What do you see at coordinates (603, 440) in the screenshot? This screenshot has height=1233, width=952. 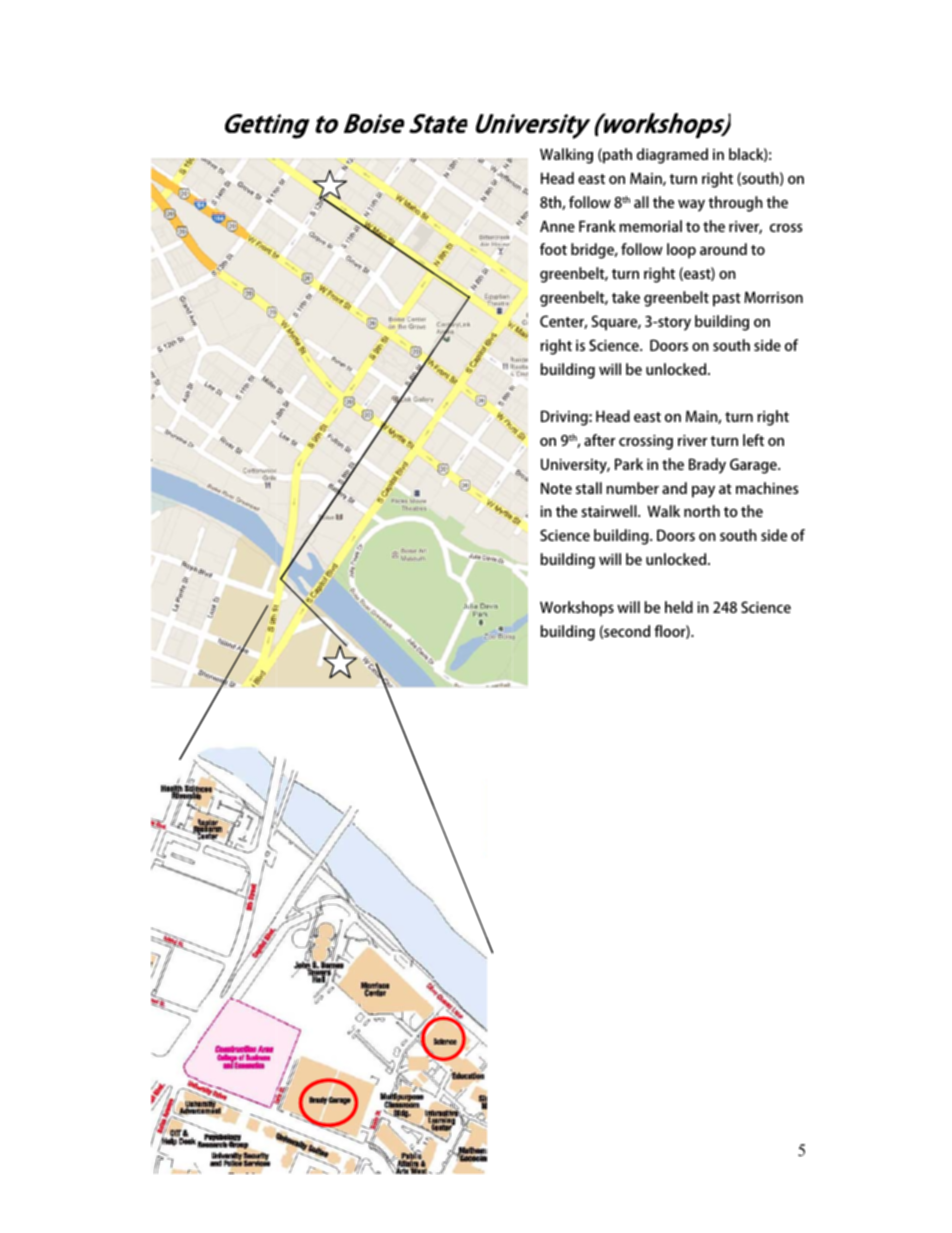 I see `fter` at bounding box center [603, 440].
